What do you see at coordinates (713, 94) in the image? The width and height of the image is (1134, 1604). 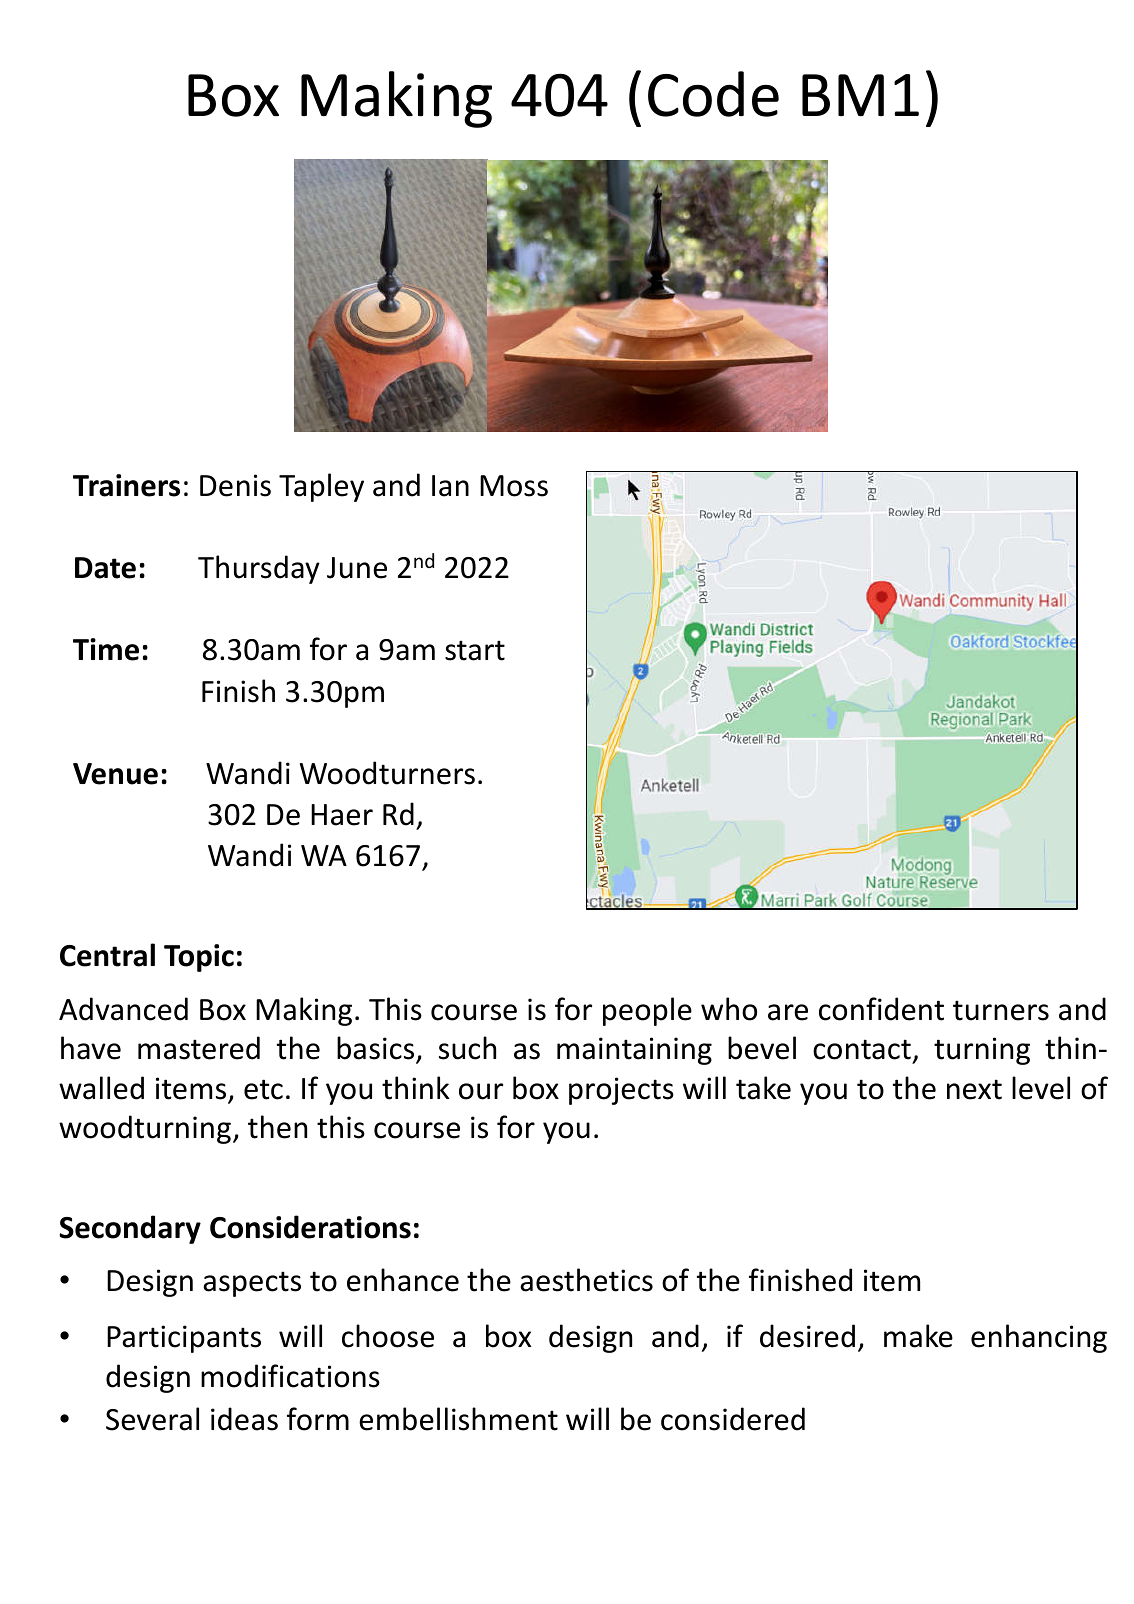 I see `Code` at bounding box center [713, 94].
